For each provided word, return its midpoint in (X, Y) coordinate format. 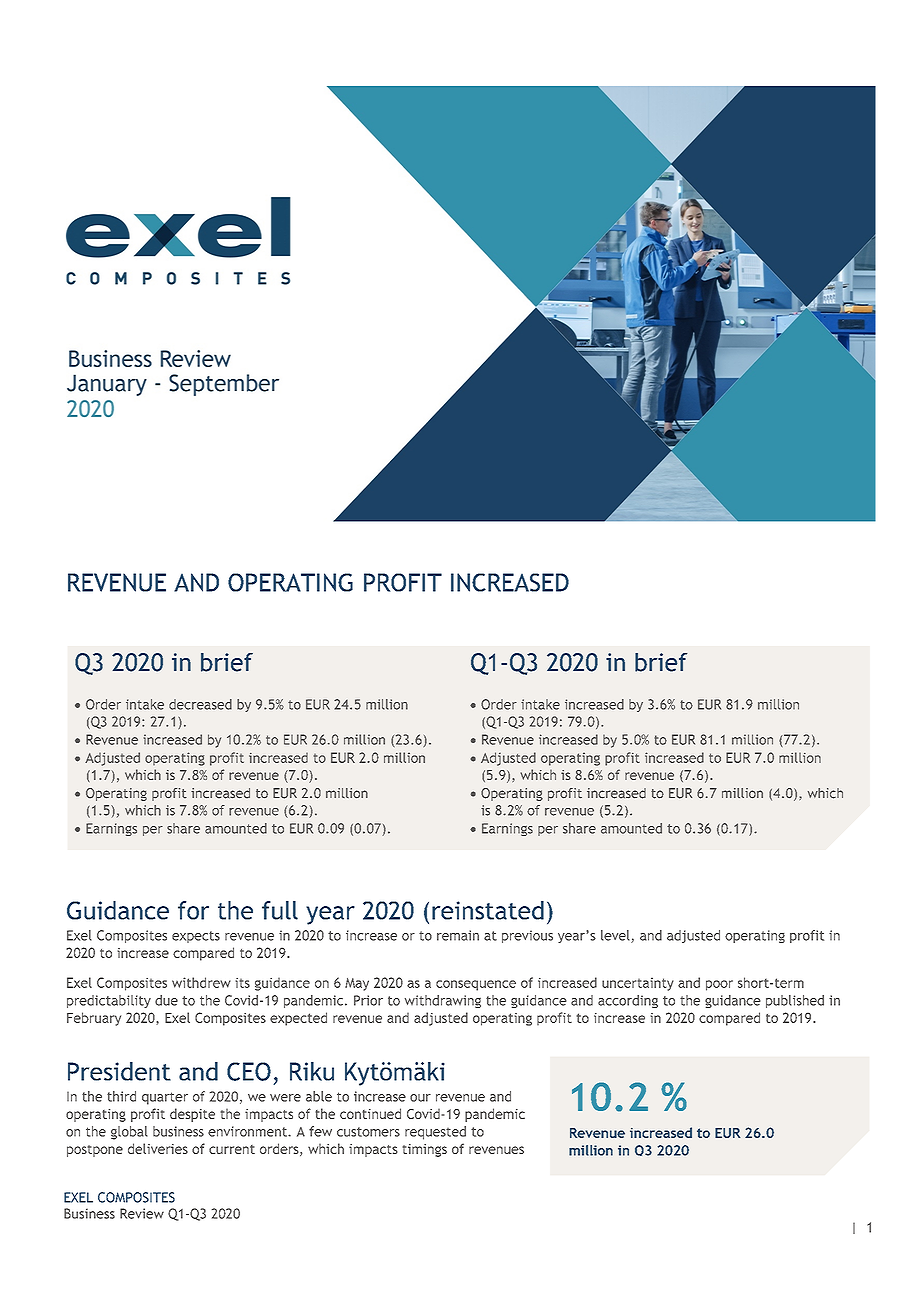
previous (527, 936)
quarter (165, 1098)
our (420, 1098)
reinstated (488, 910)
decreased (200, 704)
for (193, 910)
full (280, 910)
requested (435, 1133)
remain (458, 935)
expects (196, 937)
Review (142, 1213)
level (616, 936)
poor (719, 985)
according (628, 1001)
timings (424, 1150)
